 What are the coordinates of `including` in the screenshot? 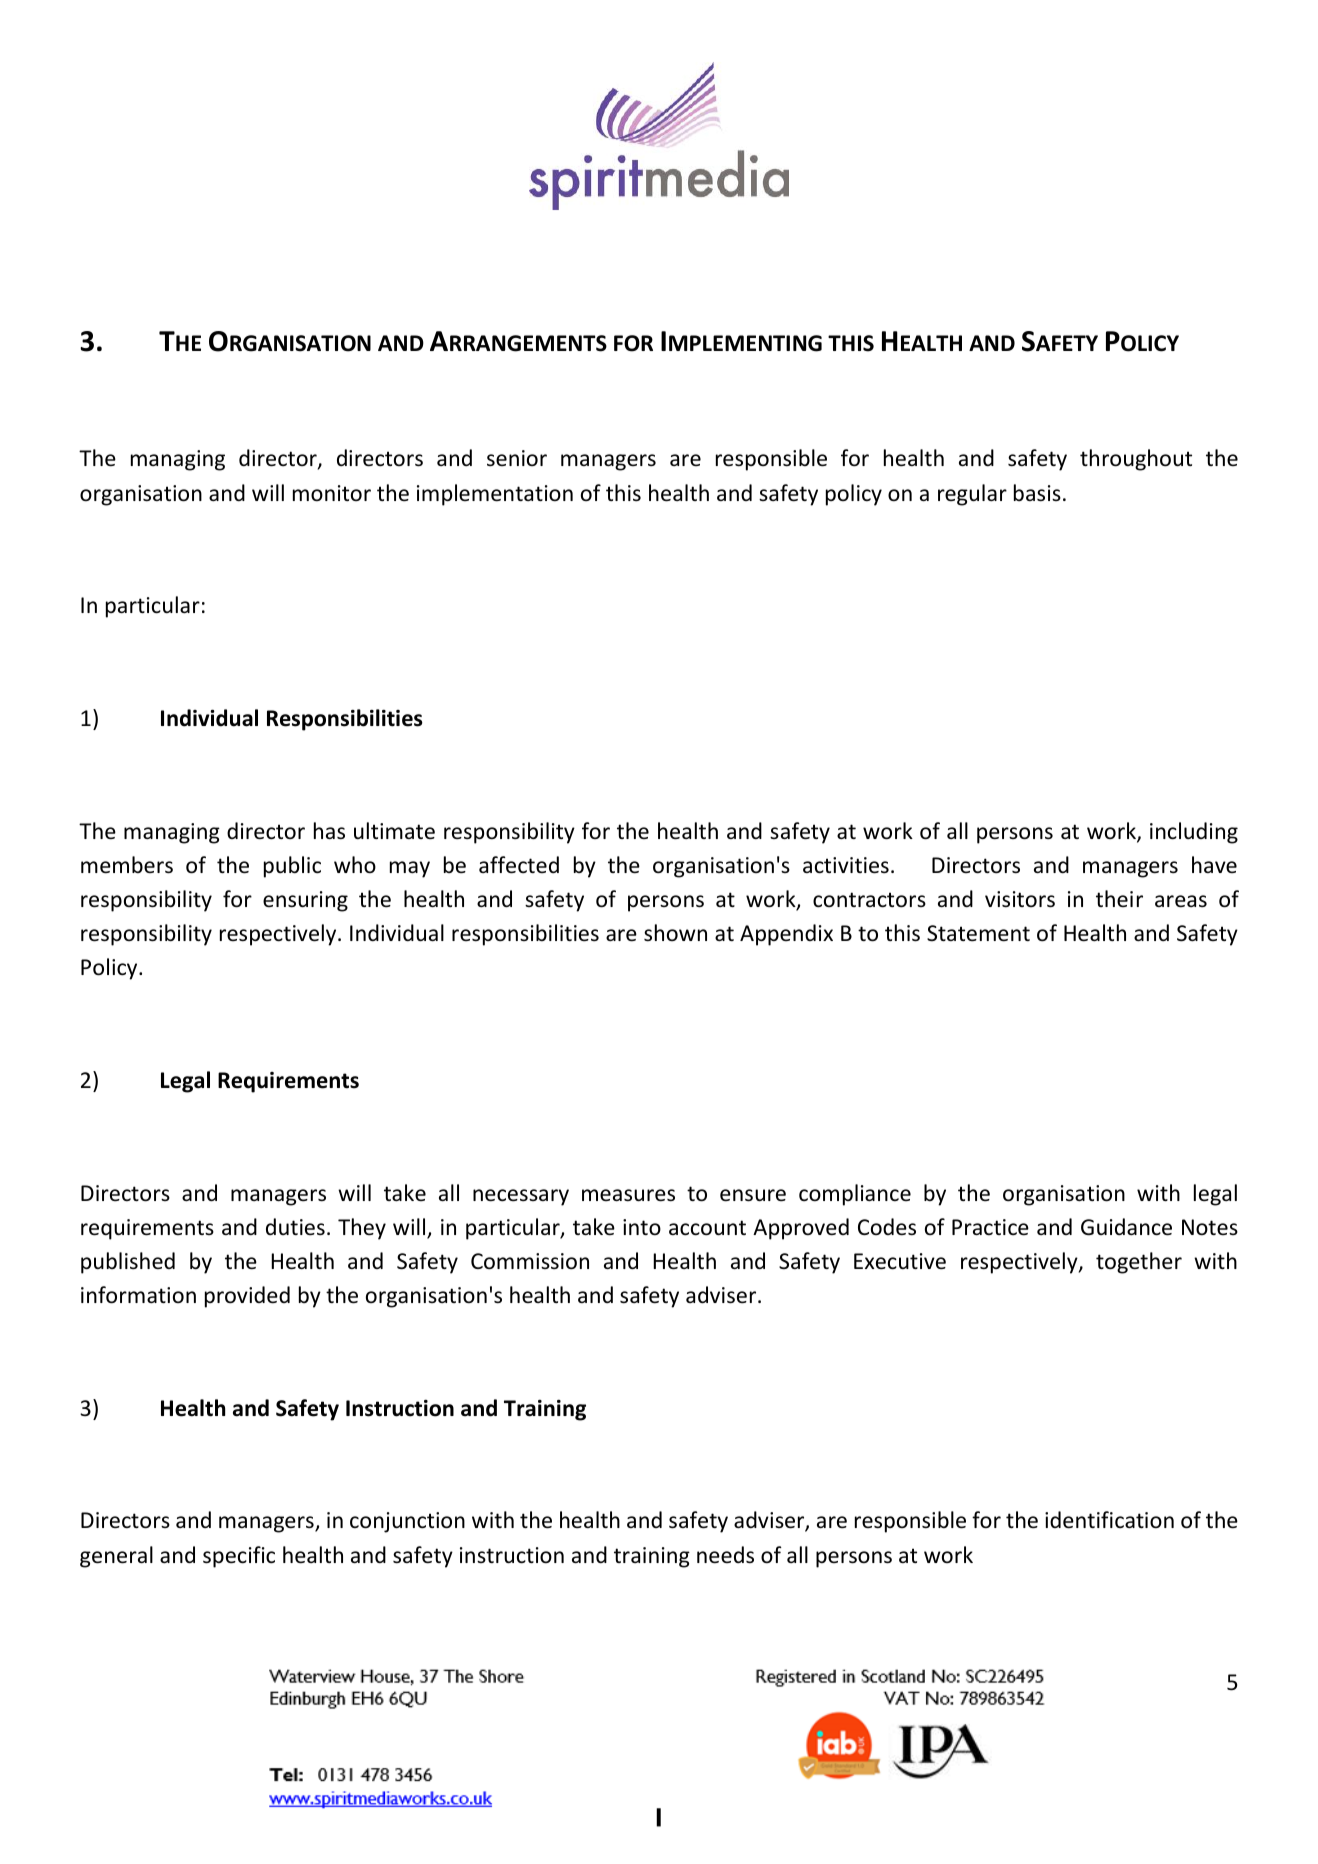 It's located at (1194, 833).
